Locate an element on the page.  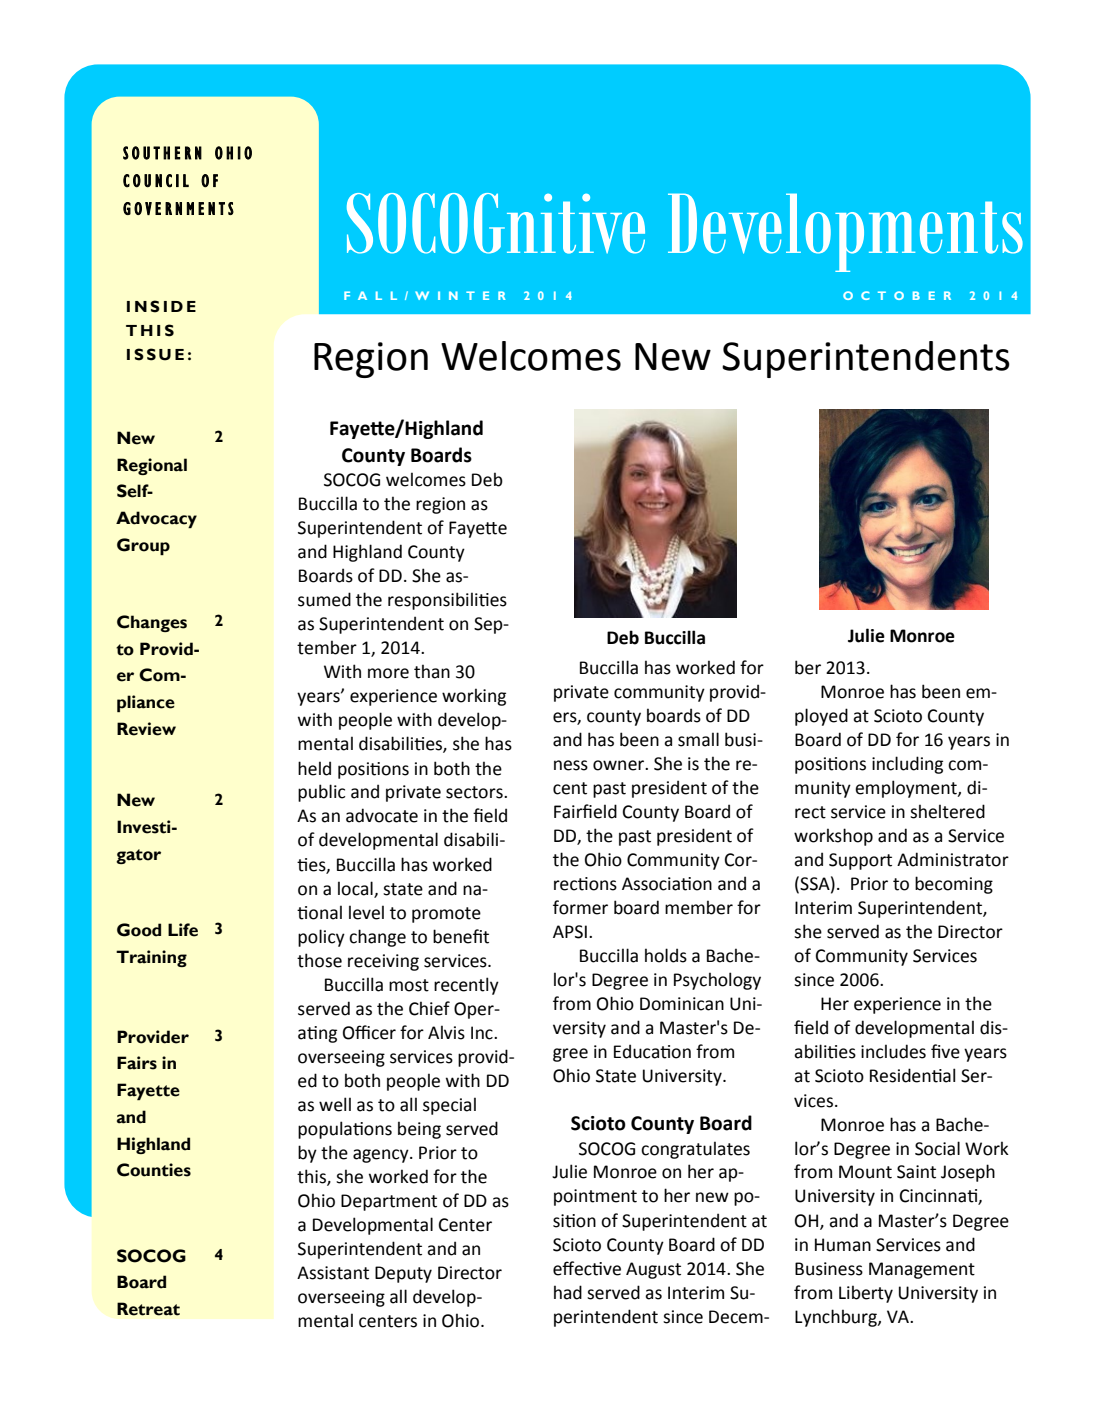
including is located at coordinates (907, 765).
